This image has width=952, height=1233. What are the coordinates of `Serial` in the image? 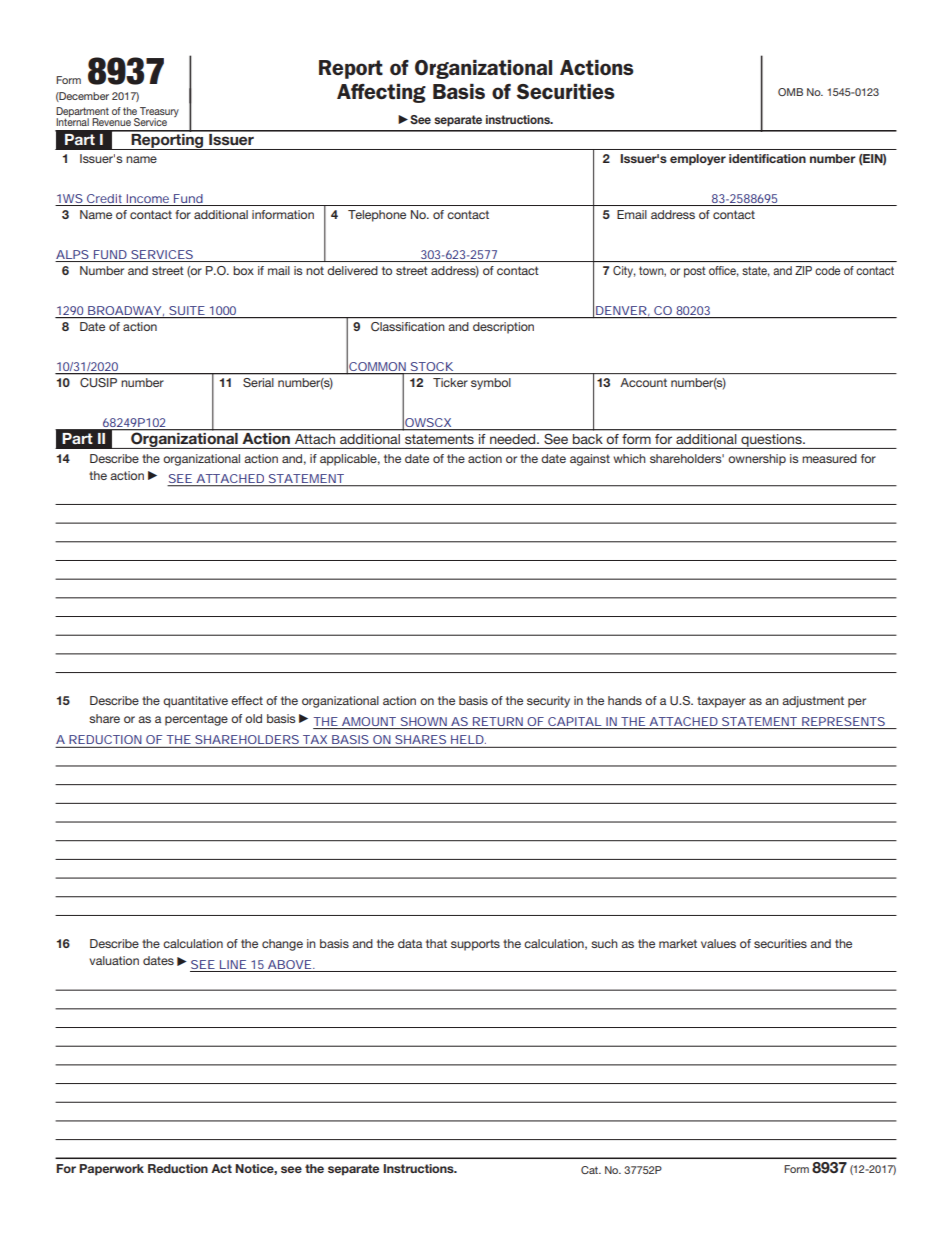 It's located at (258, 382).
